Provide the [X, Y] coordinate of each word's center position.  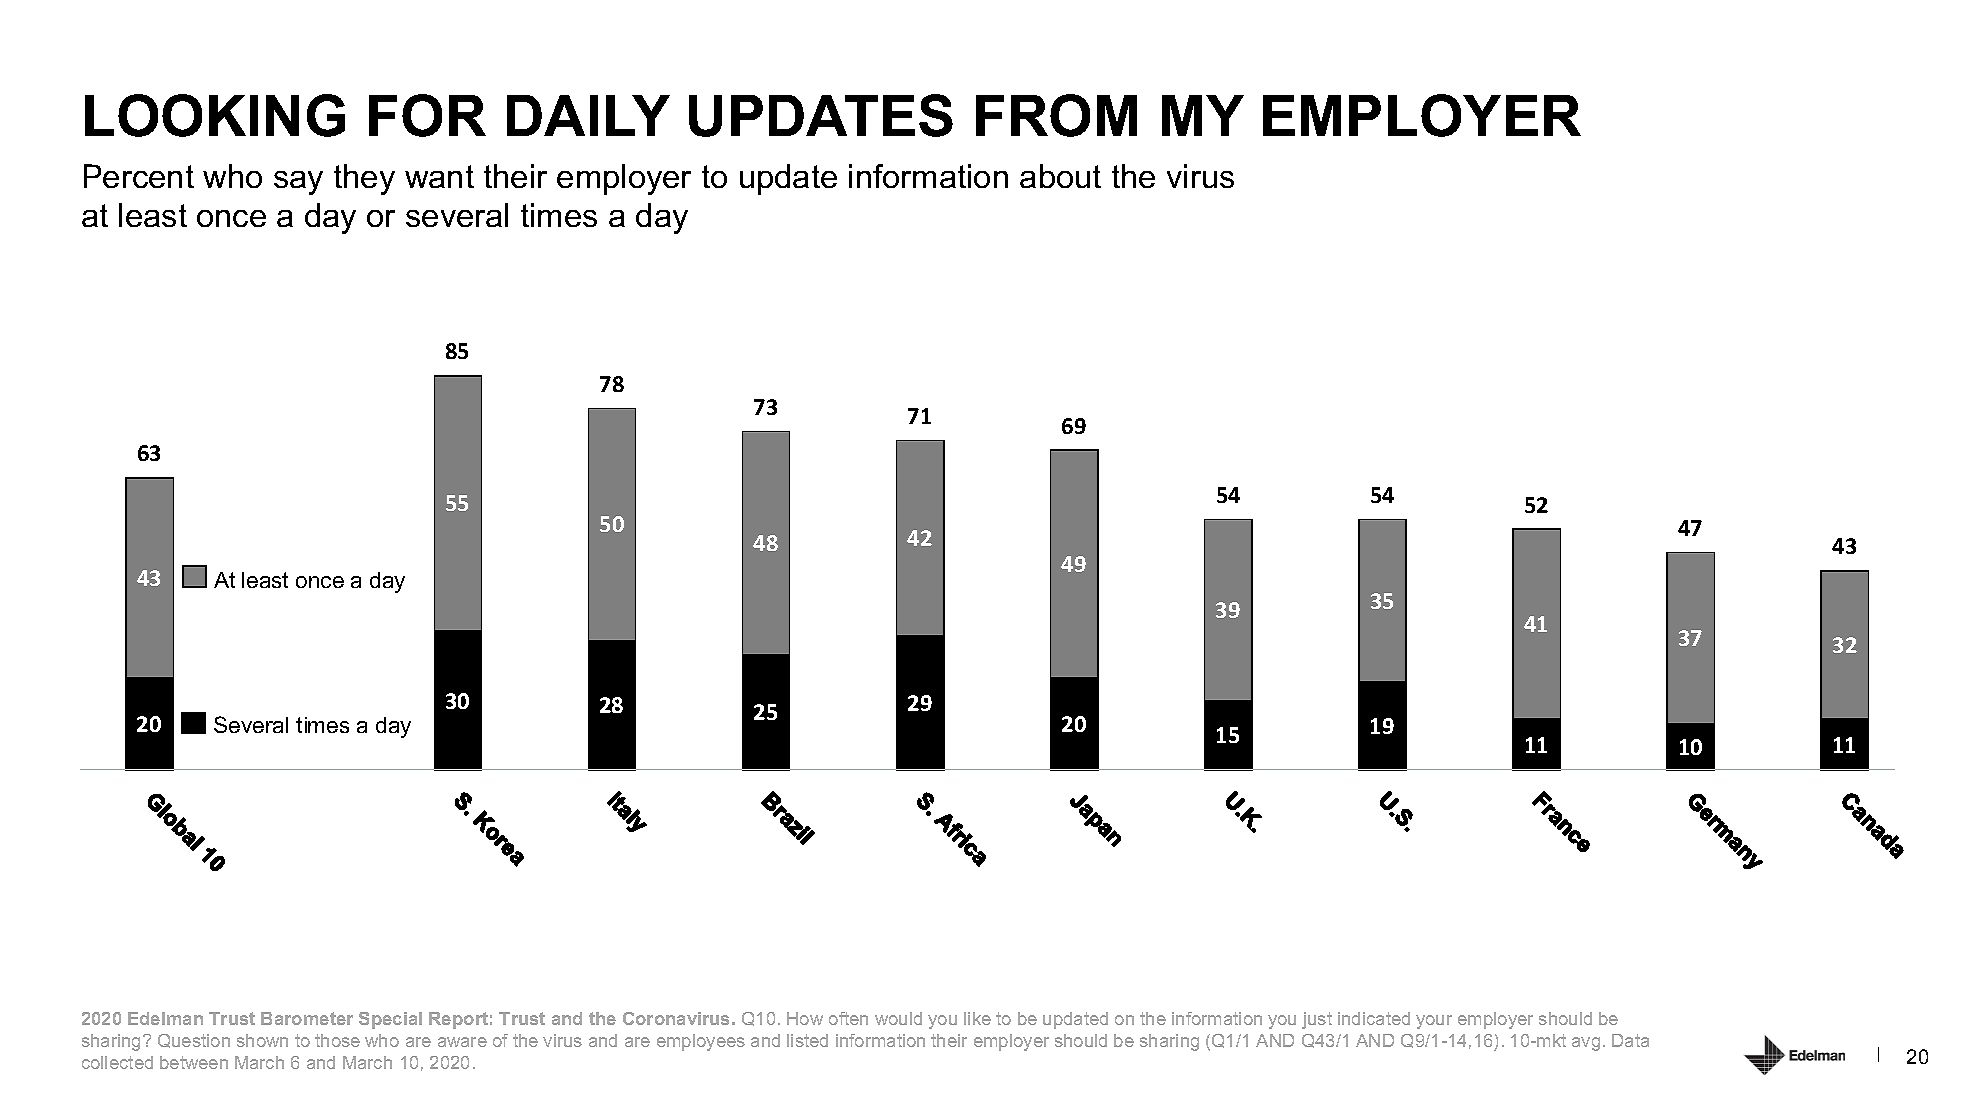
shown [262, 1040]
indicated [1374, 1018]
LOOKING [215, 115]
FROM [1056, 115]
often [848, 1018]
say [298, 183]
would [898, 1018]
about [1060, 176]
